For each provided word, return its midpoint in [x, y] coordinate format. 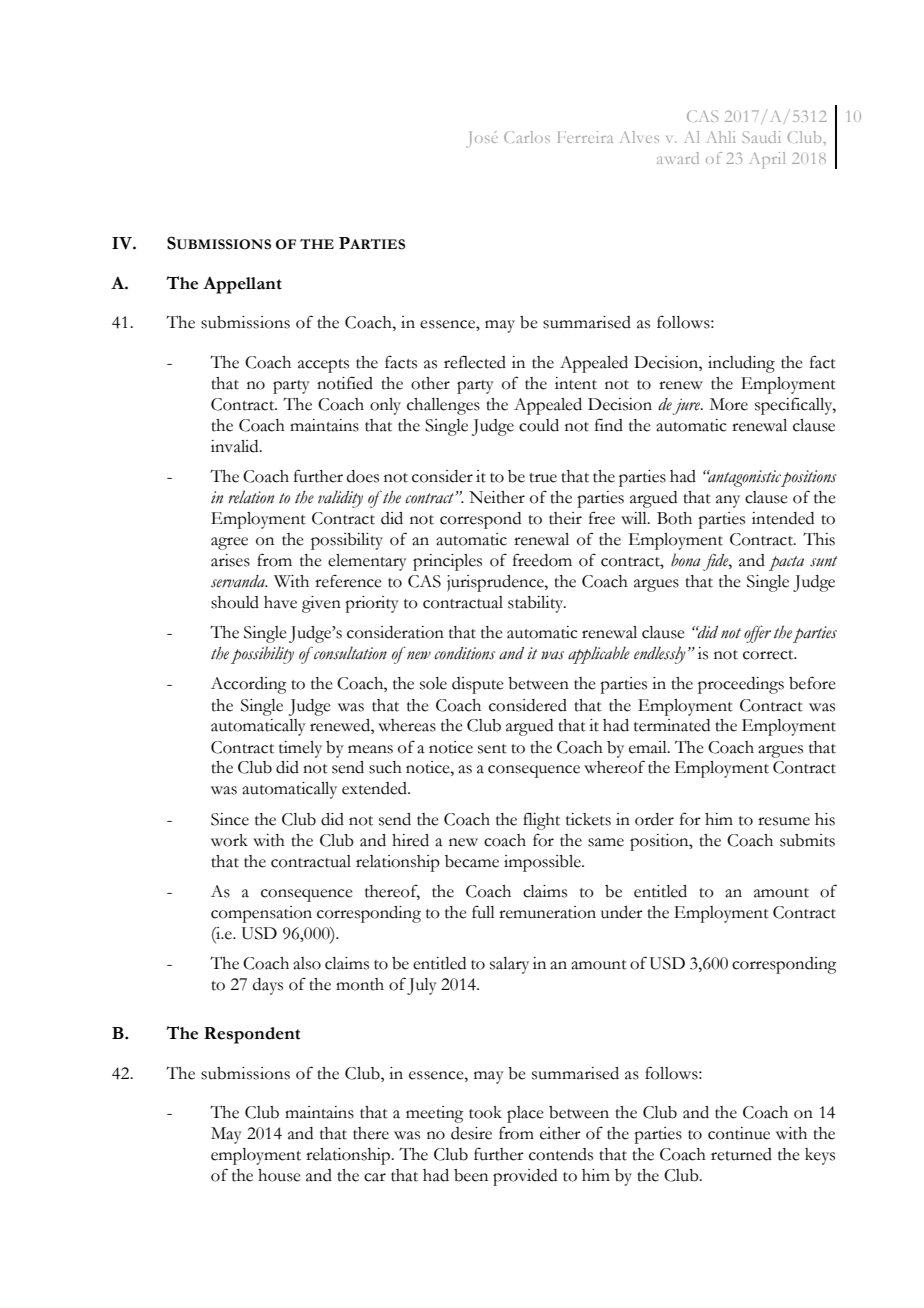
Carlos [527, 137]
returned [741, 1154]
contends [561, 1154]
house [279, 1175]
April [767, 160]
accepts [323, 366]
